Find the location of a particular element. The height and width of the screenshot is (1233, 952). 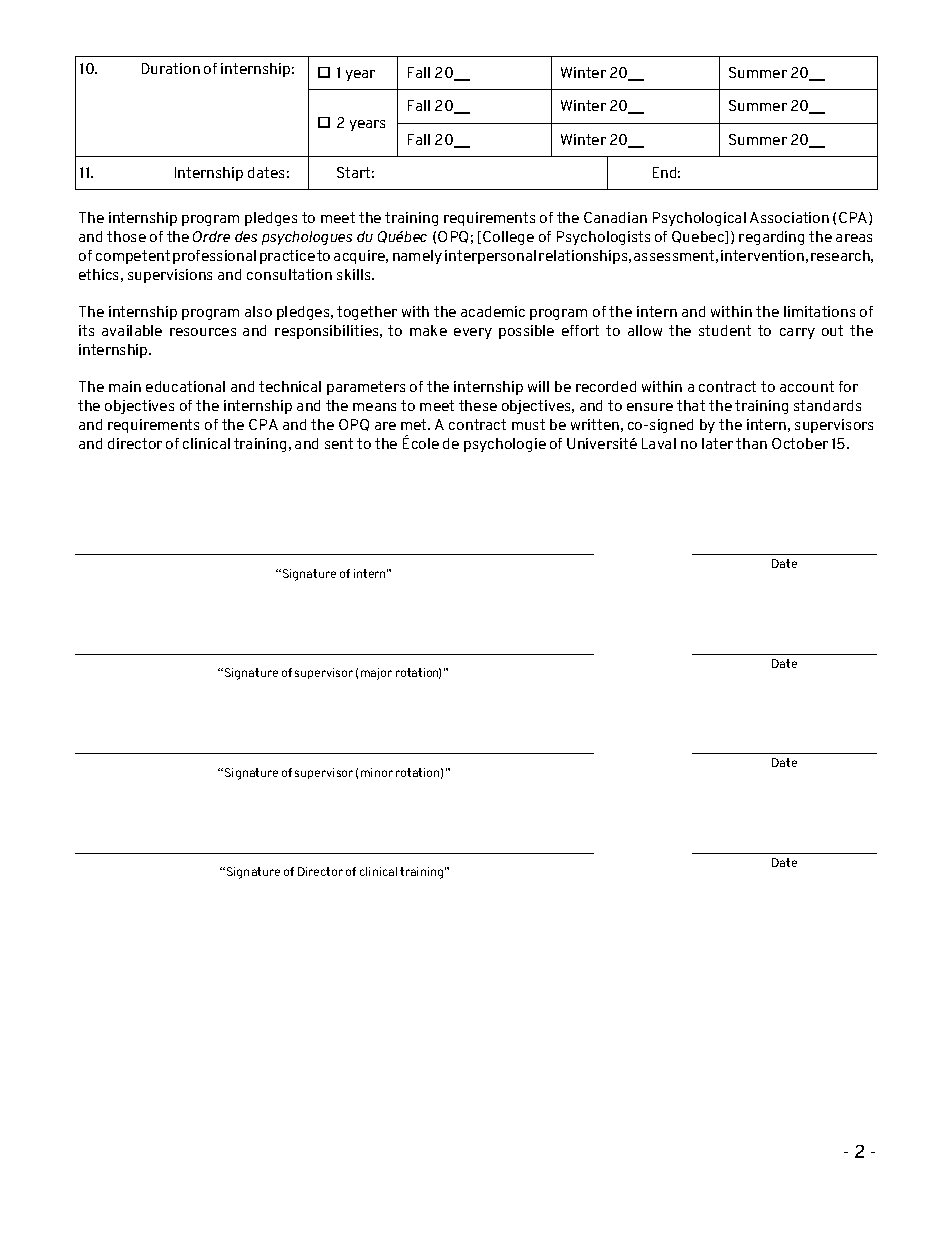

regarding is located at coordinates (771, 238).
